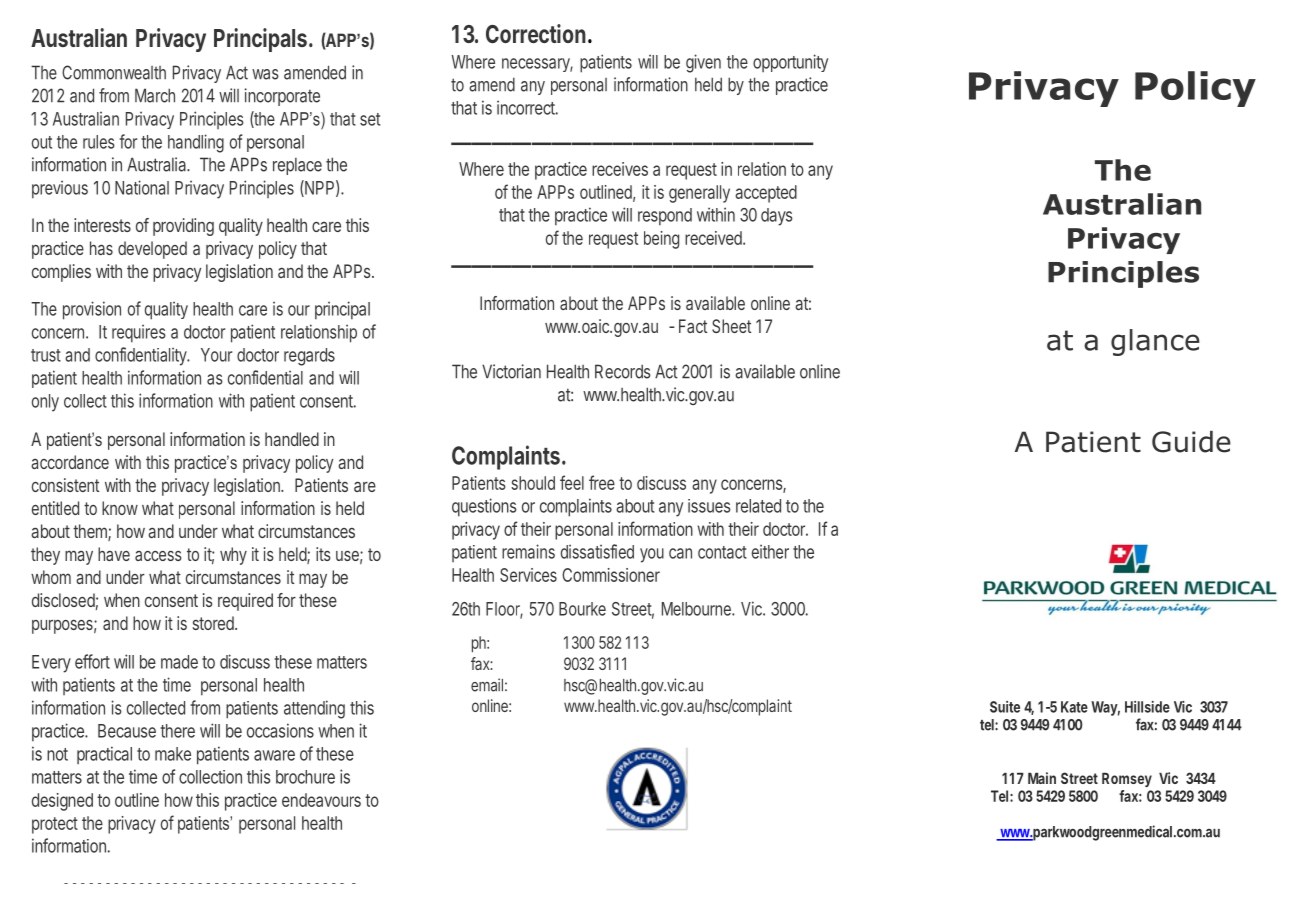 Image resolution: width=1307 pixels, height=924 pixels. I want to click on stored, so click(214, 623).
